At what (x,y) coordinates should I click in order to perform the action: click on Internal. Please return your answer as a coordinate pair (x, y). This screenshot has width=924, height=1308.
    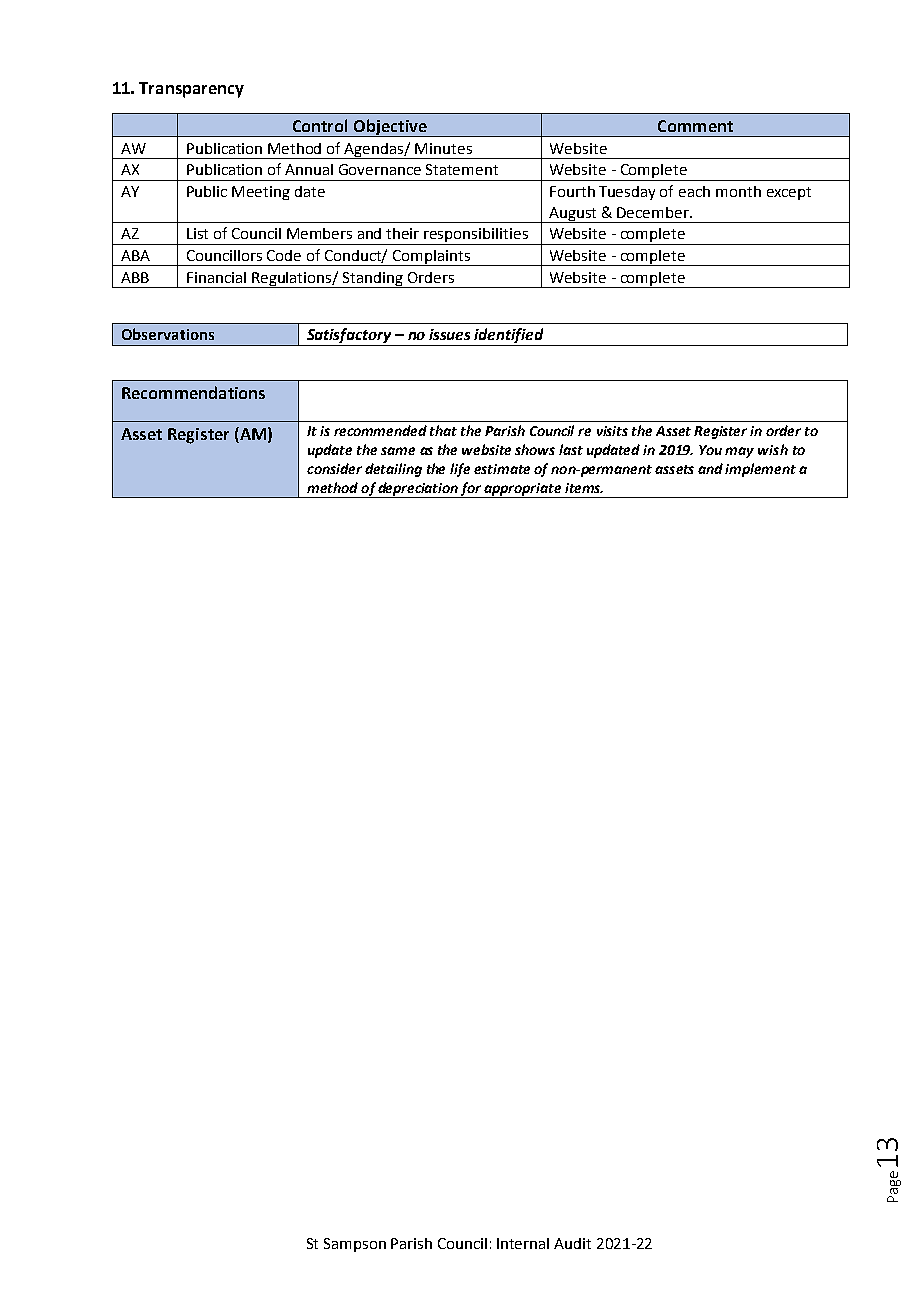
    Looking at the image, I should click on (523, 1243).
